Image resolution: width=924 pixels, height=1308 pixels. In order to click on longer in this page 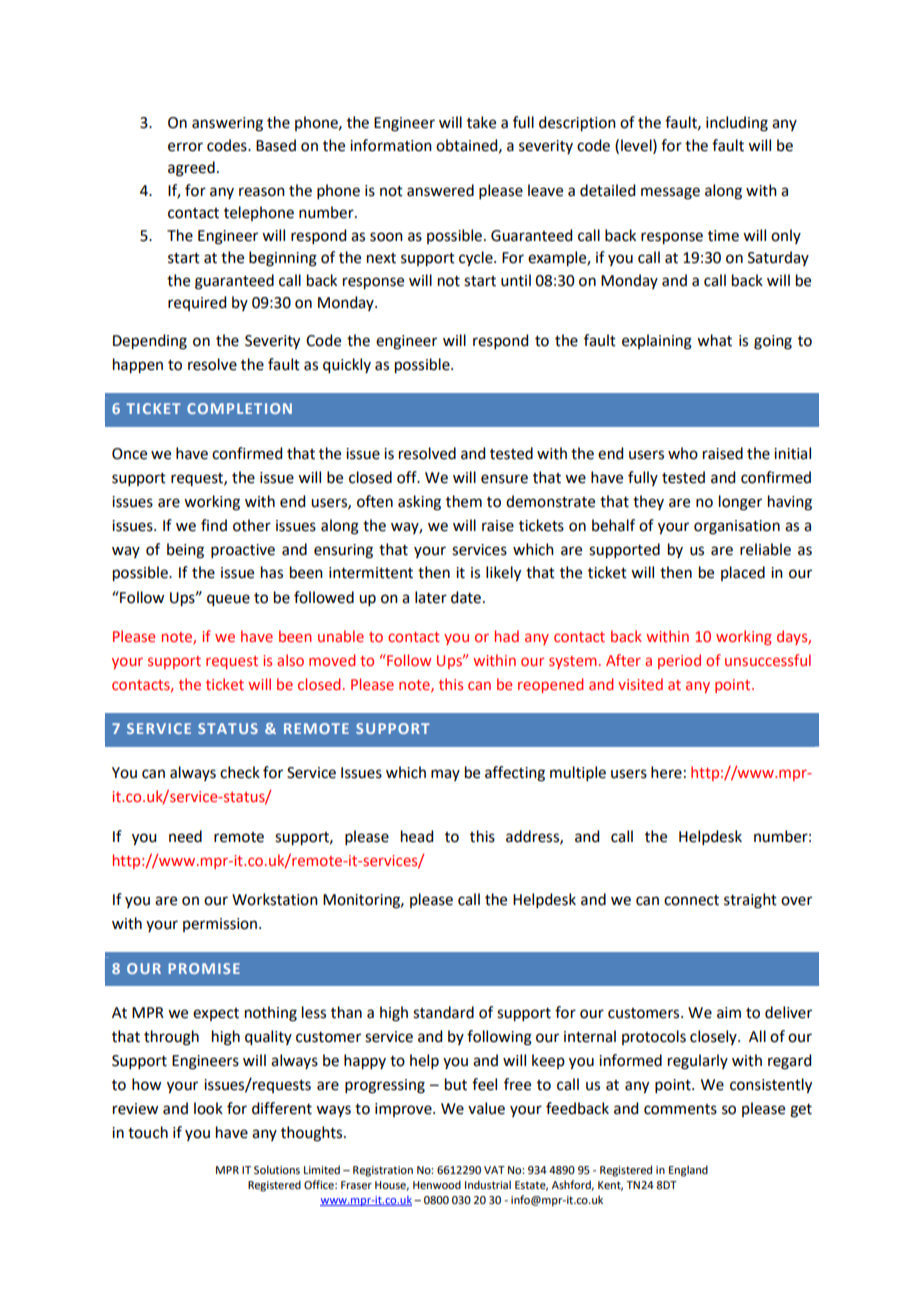, I will do `click(740, 503)`.
